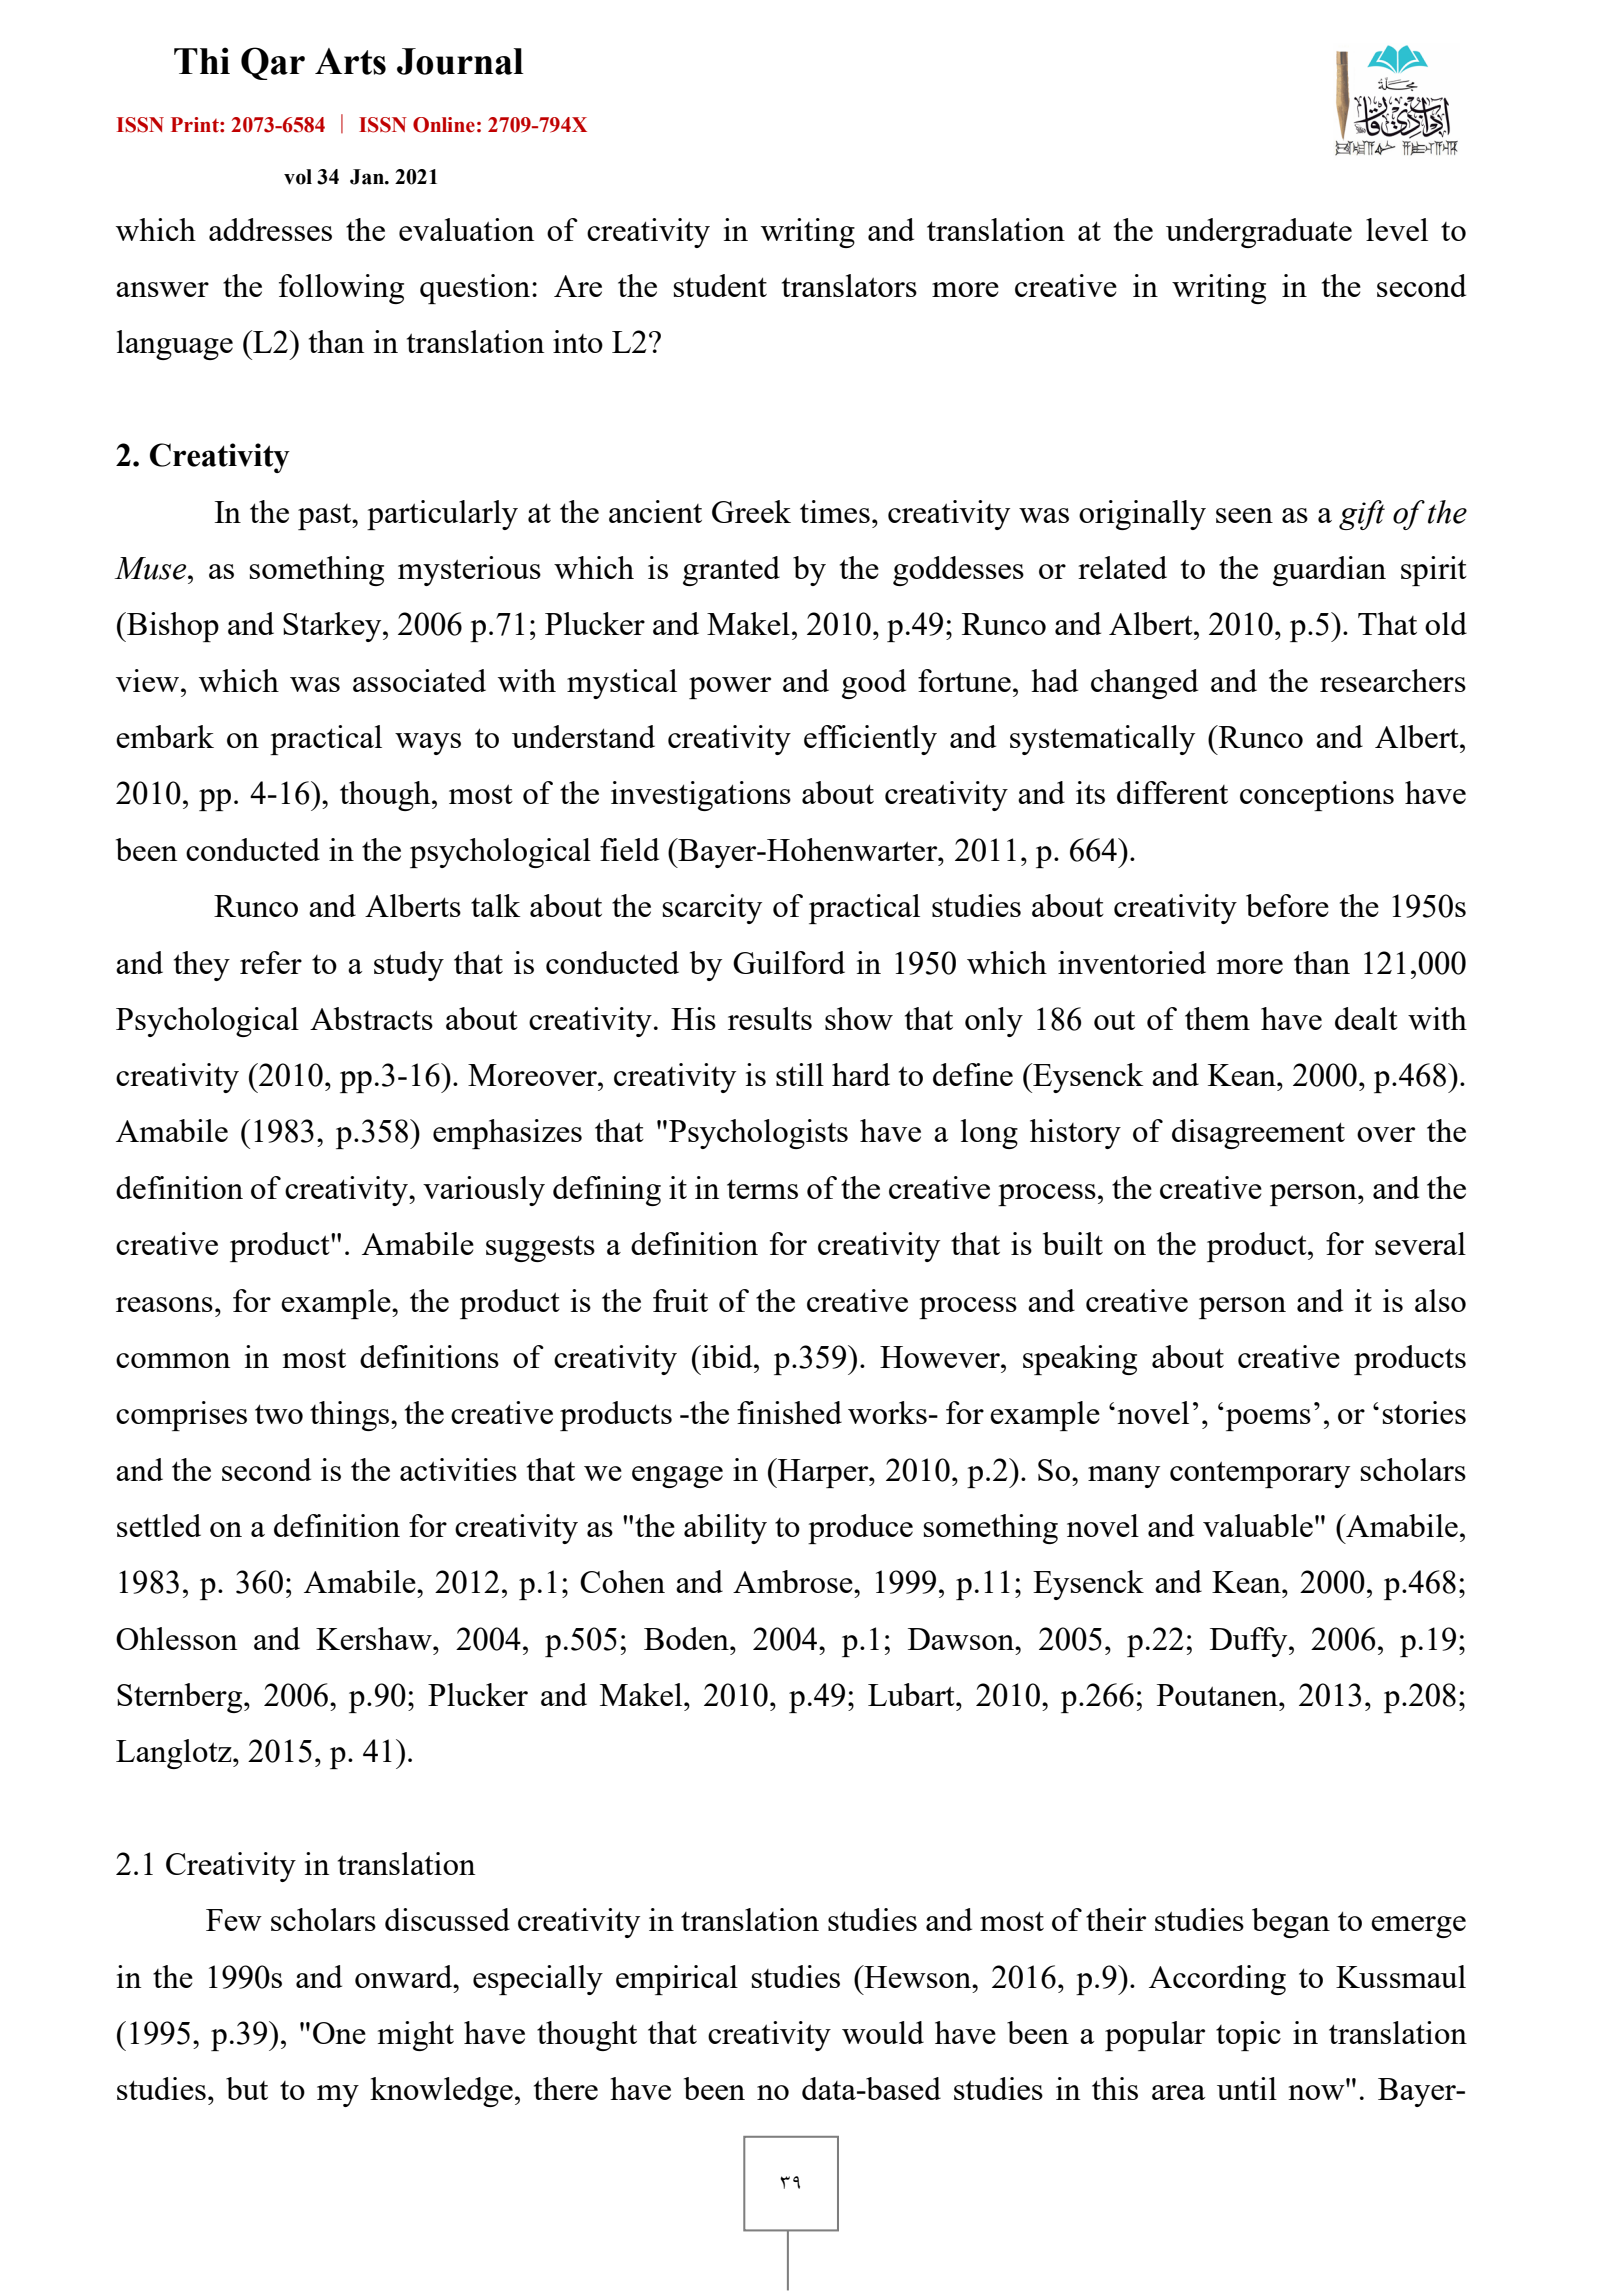  Describe the element at coordinates (339, 2033) in the page. I see `One` at that location.
